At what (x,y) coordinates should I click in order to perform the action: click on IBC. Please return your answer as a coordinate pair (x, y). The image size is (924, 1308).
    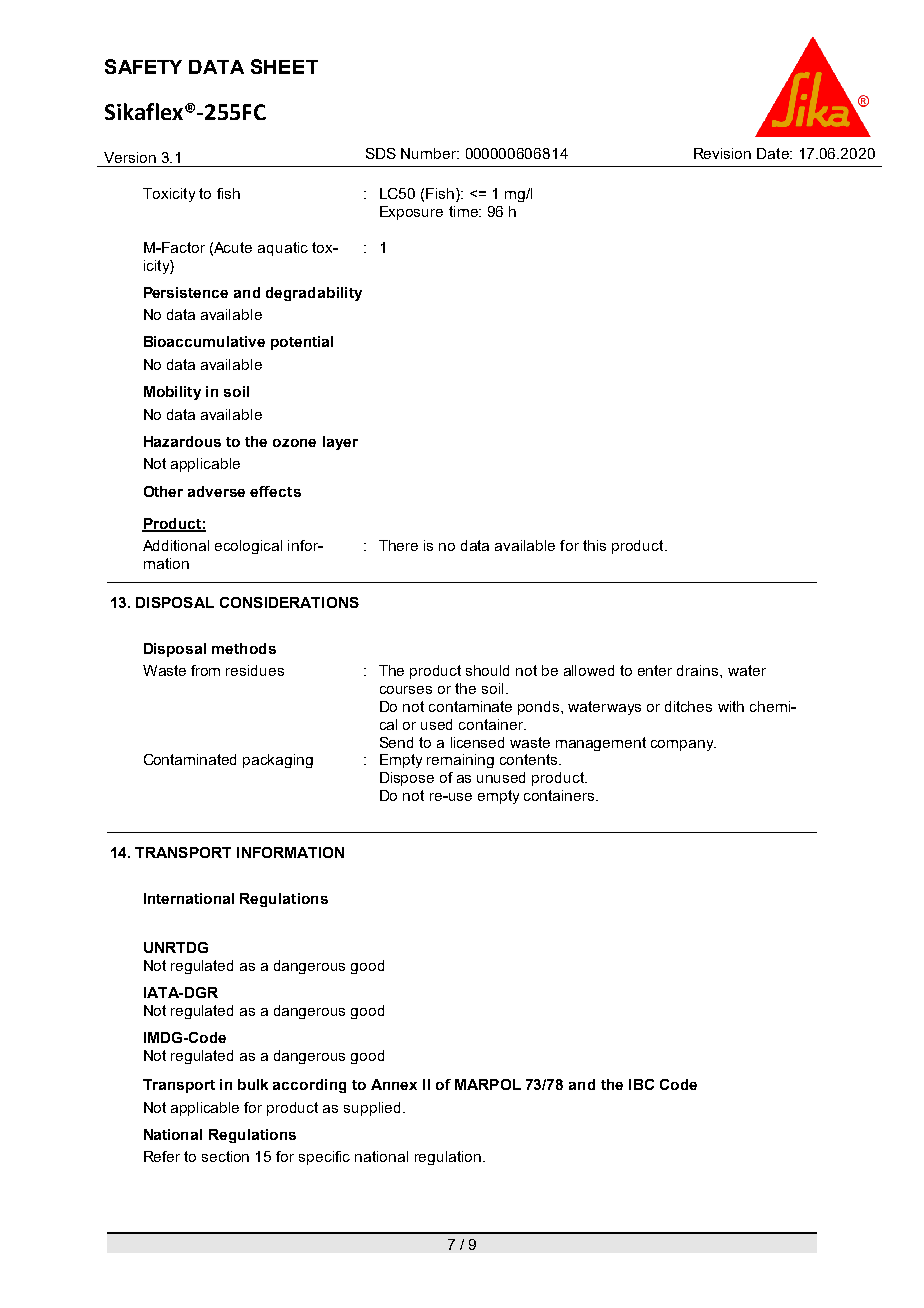
    Looking at the image, I should click on (641, 1084).
